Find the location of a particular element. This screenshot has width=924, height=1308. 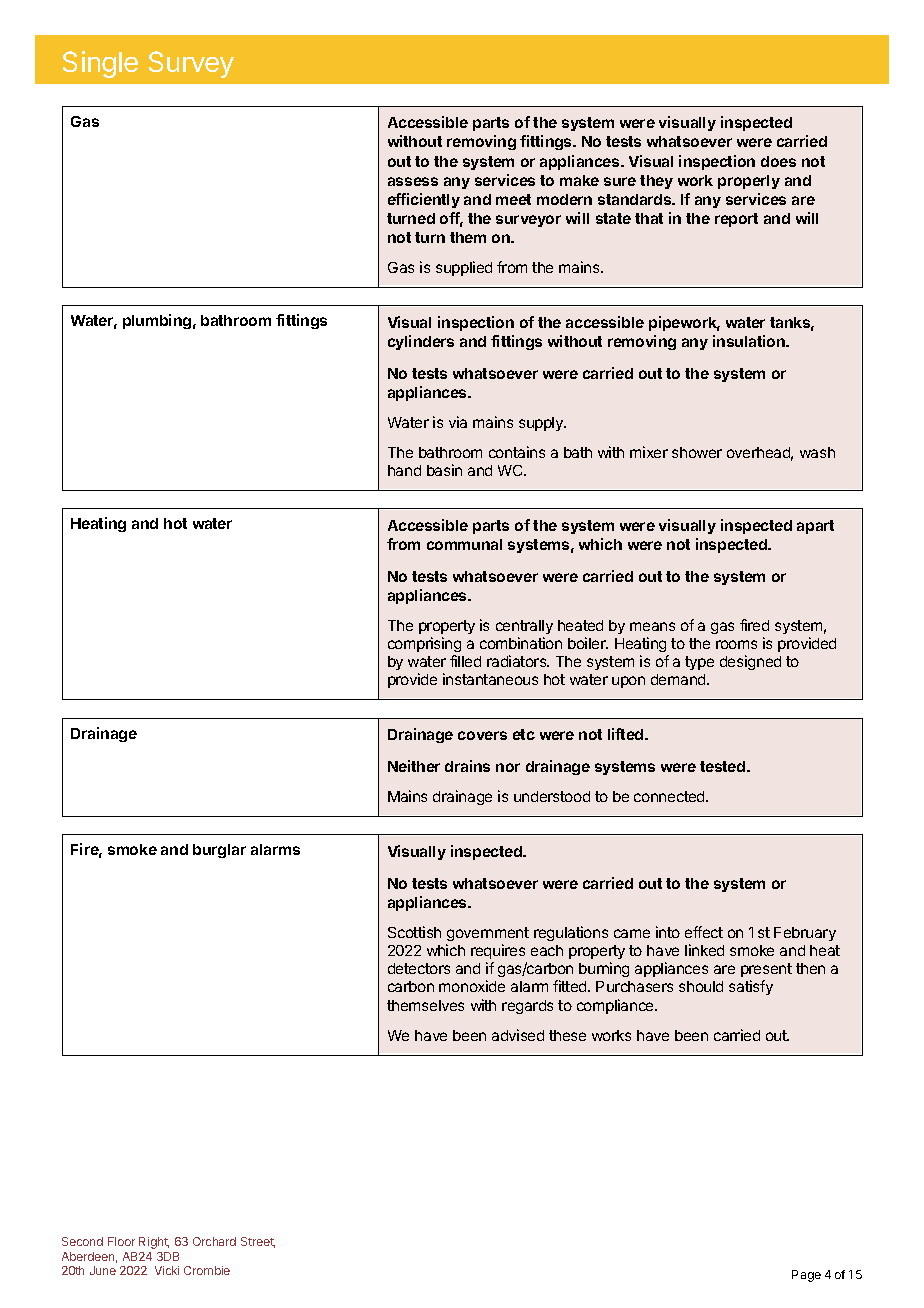

Right is located at coordinates (154, 1243).
